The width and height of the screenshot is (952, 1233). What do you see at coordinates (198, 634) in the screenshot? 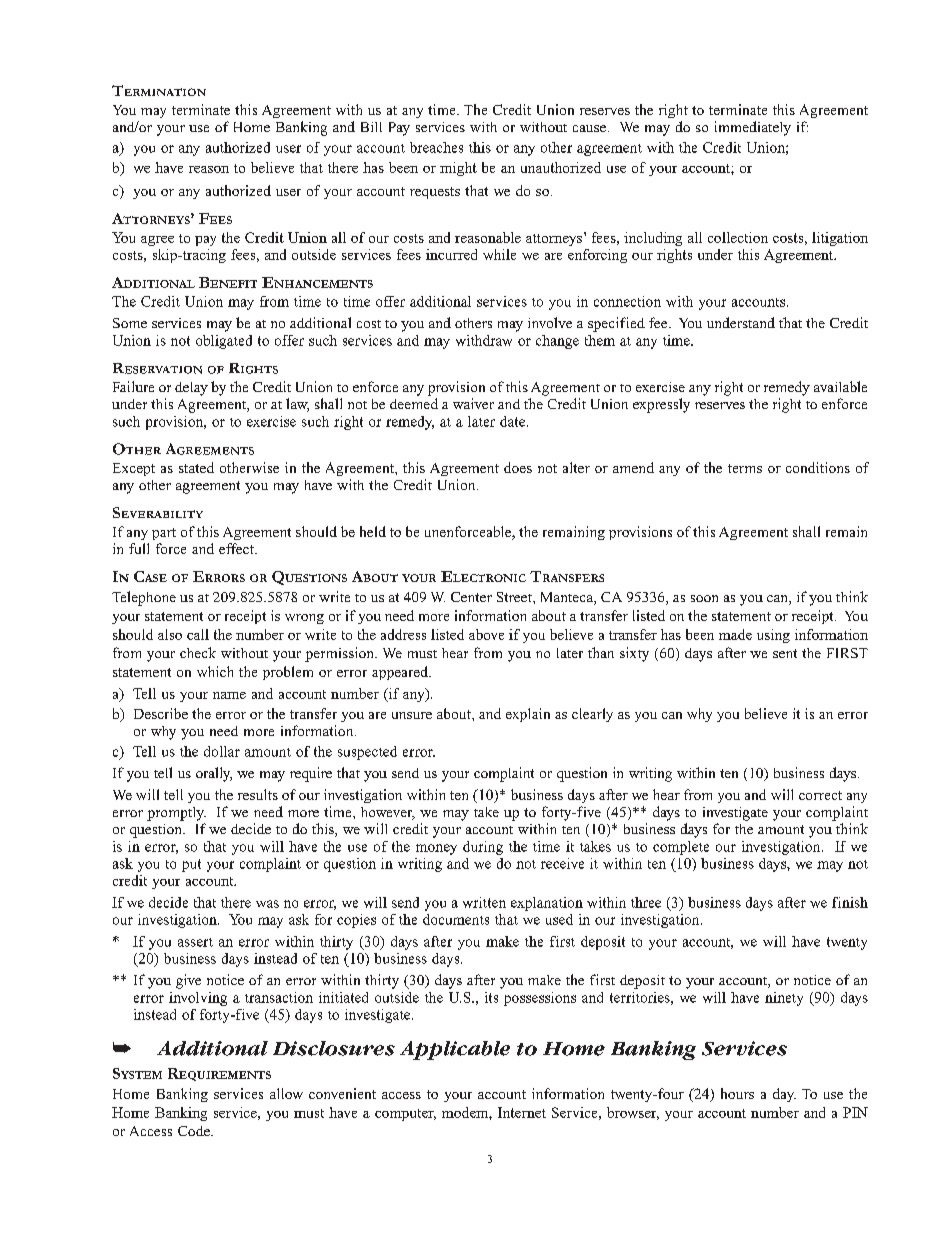
I see `call` at bounding box center [198, 634].
